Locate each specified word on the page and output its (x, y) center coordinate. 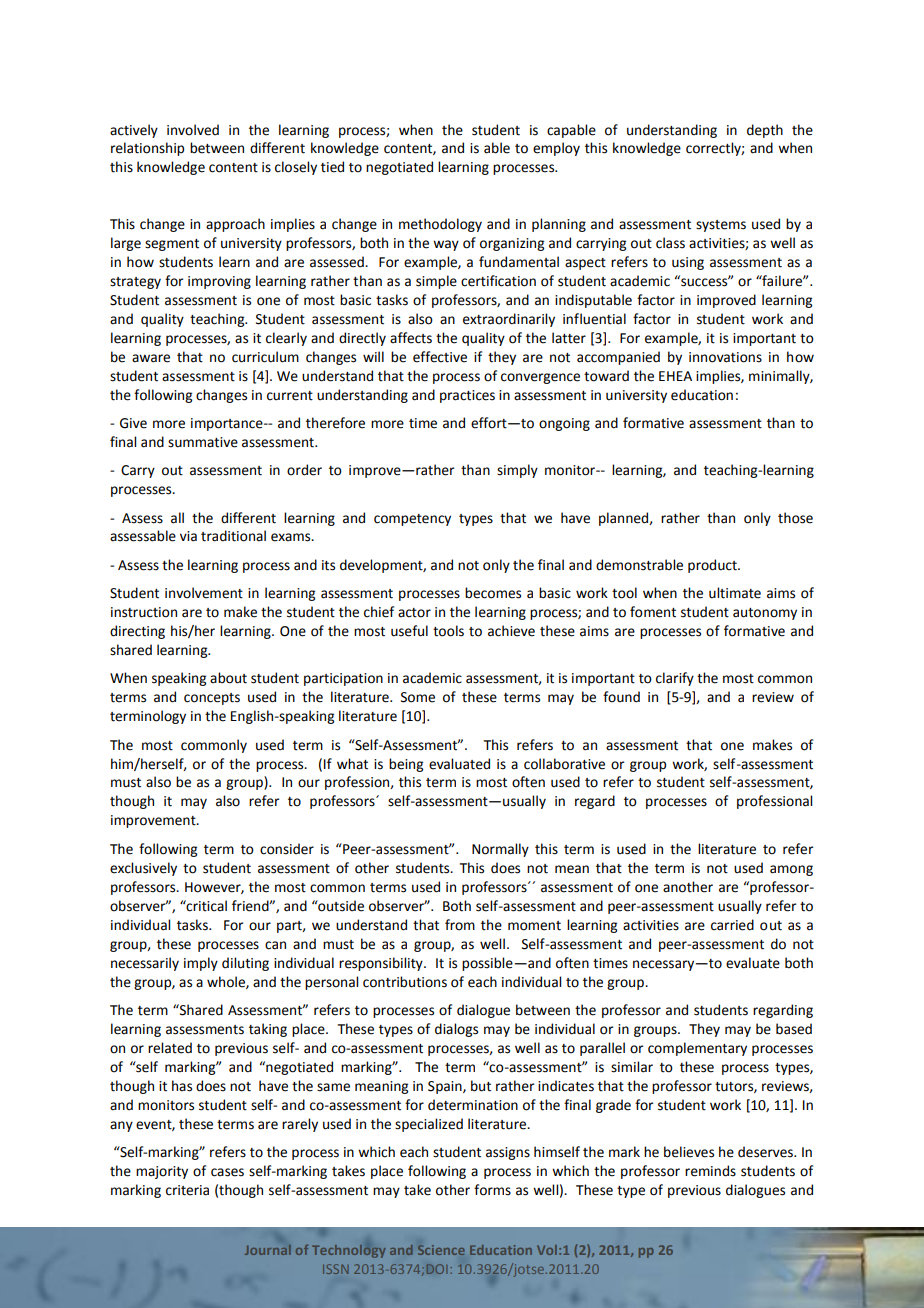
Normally (500, 850)
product (713, 566)
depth (765, 131)
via (188, 536)
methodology (440, 225)
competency (412, 520)
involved (193, 130)
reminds (710, 1171)
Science (441, 1250)
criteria (187, 1190)
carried (732, 925)
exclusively (143, 869)
